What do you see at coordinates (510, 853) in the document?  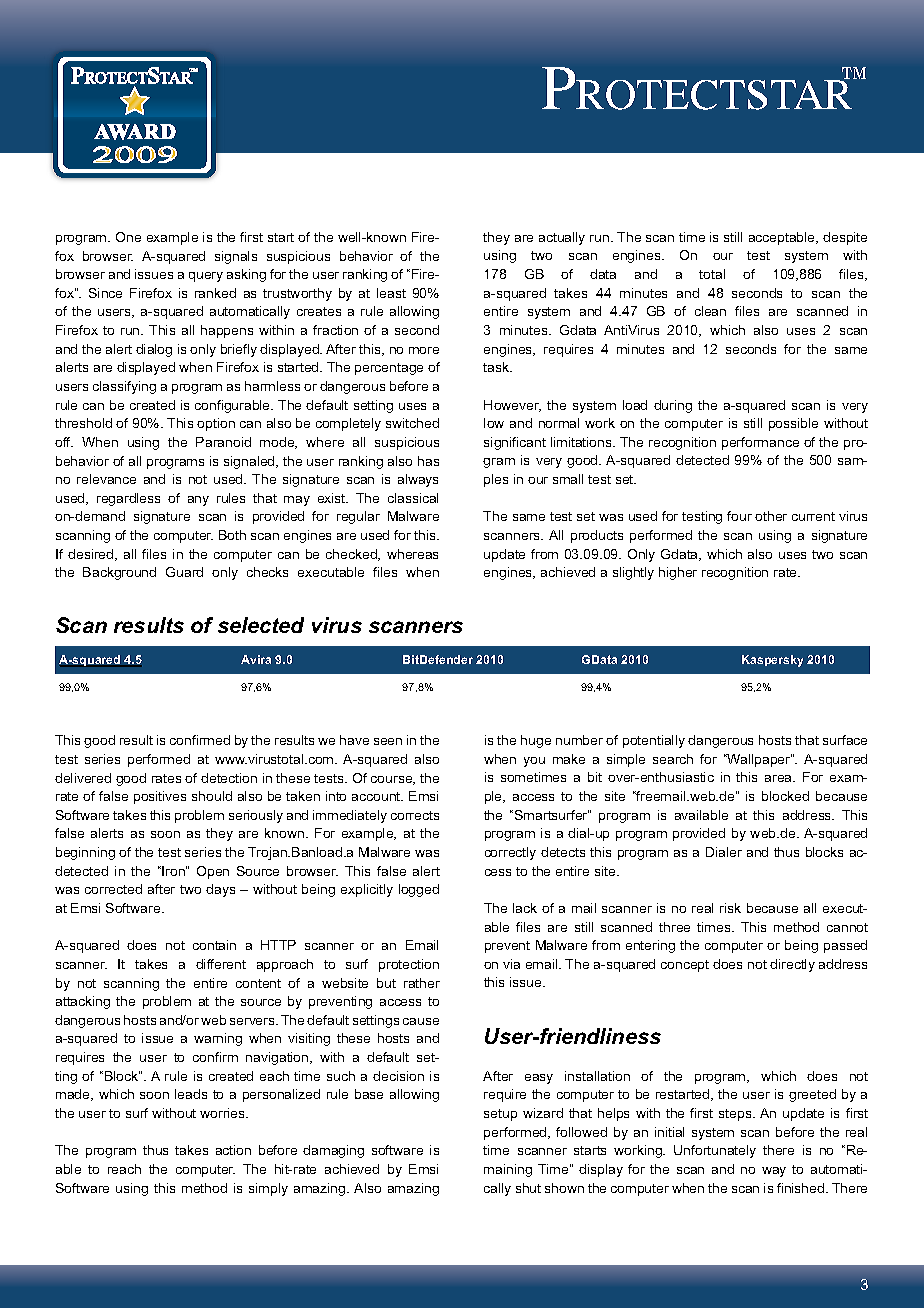 I see `correctly` at bounding box center [510, 853].
